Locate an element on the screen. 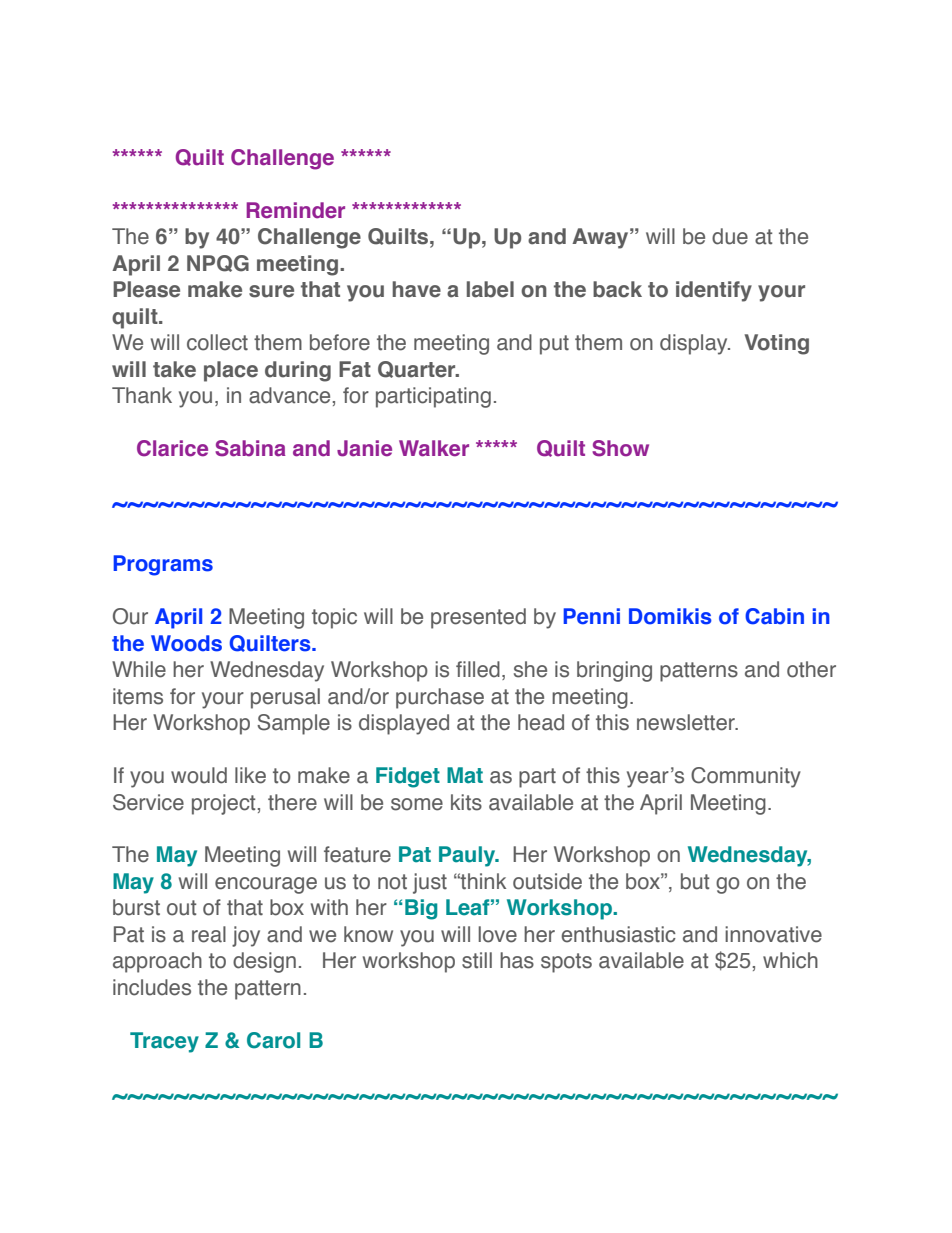 This screenshot has height=1233, width=952. kits is located at coordinates (466, 802).
